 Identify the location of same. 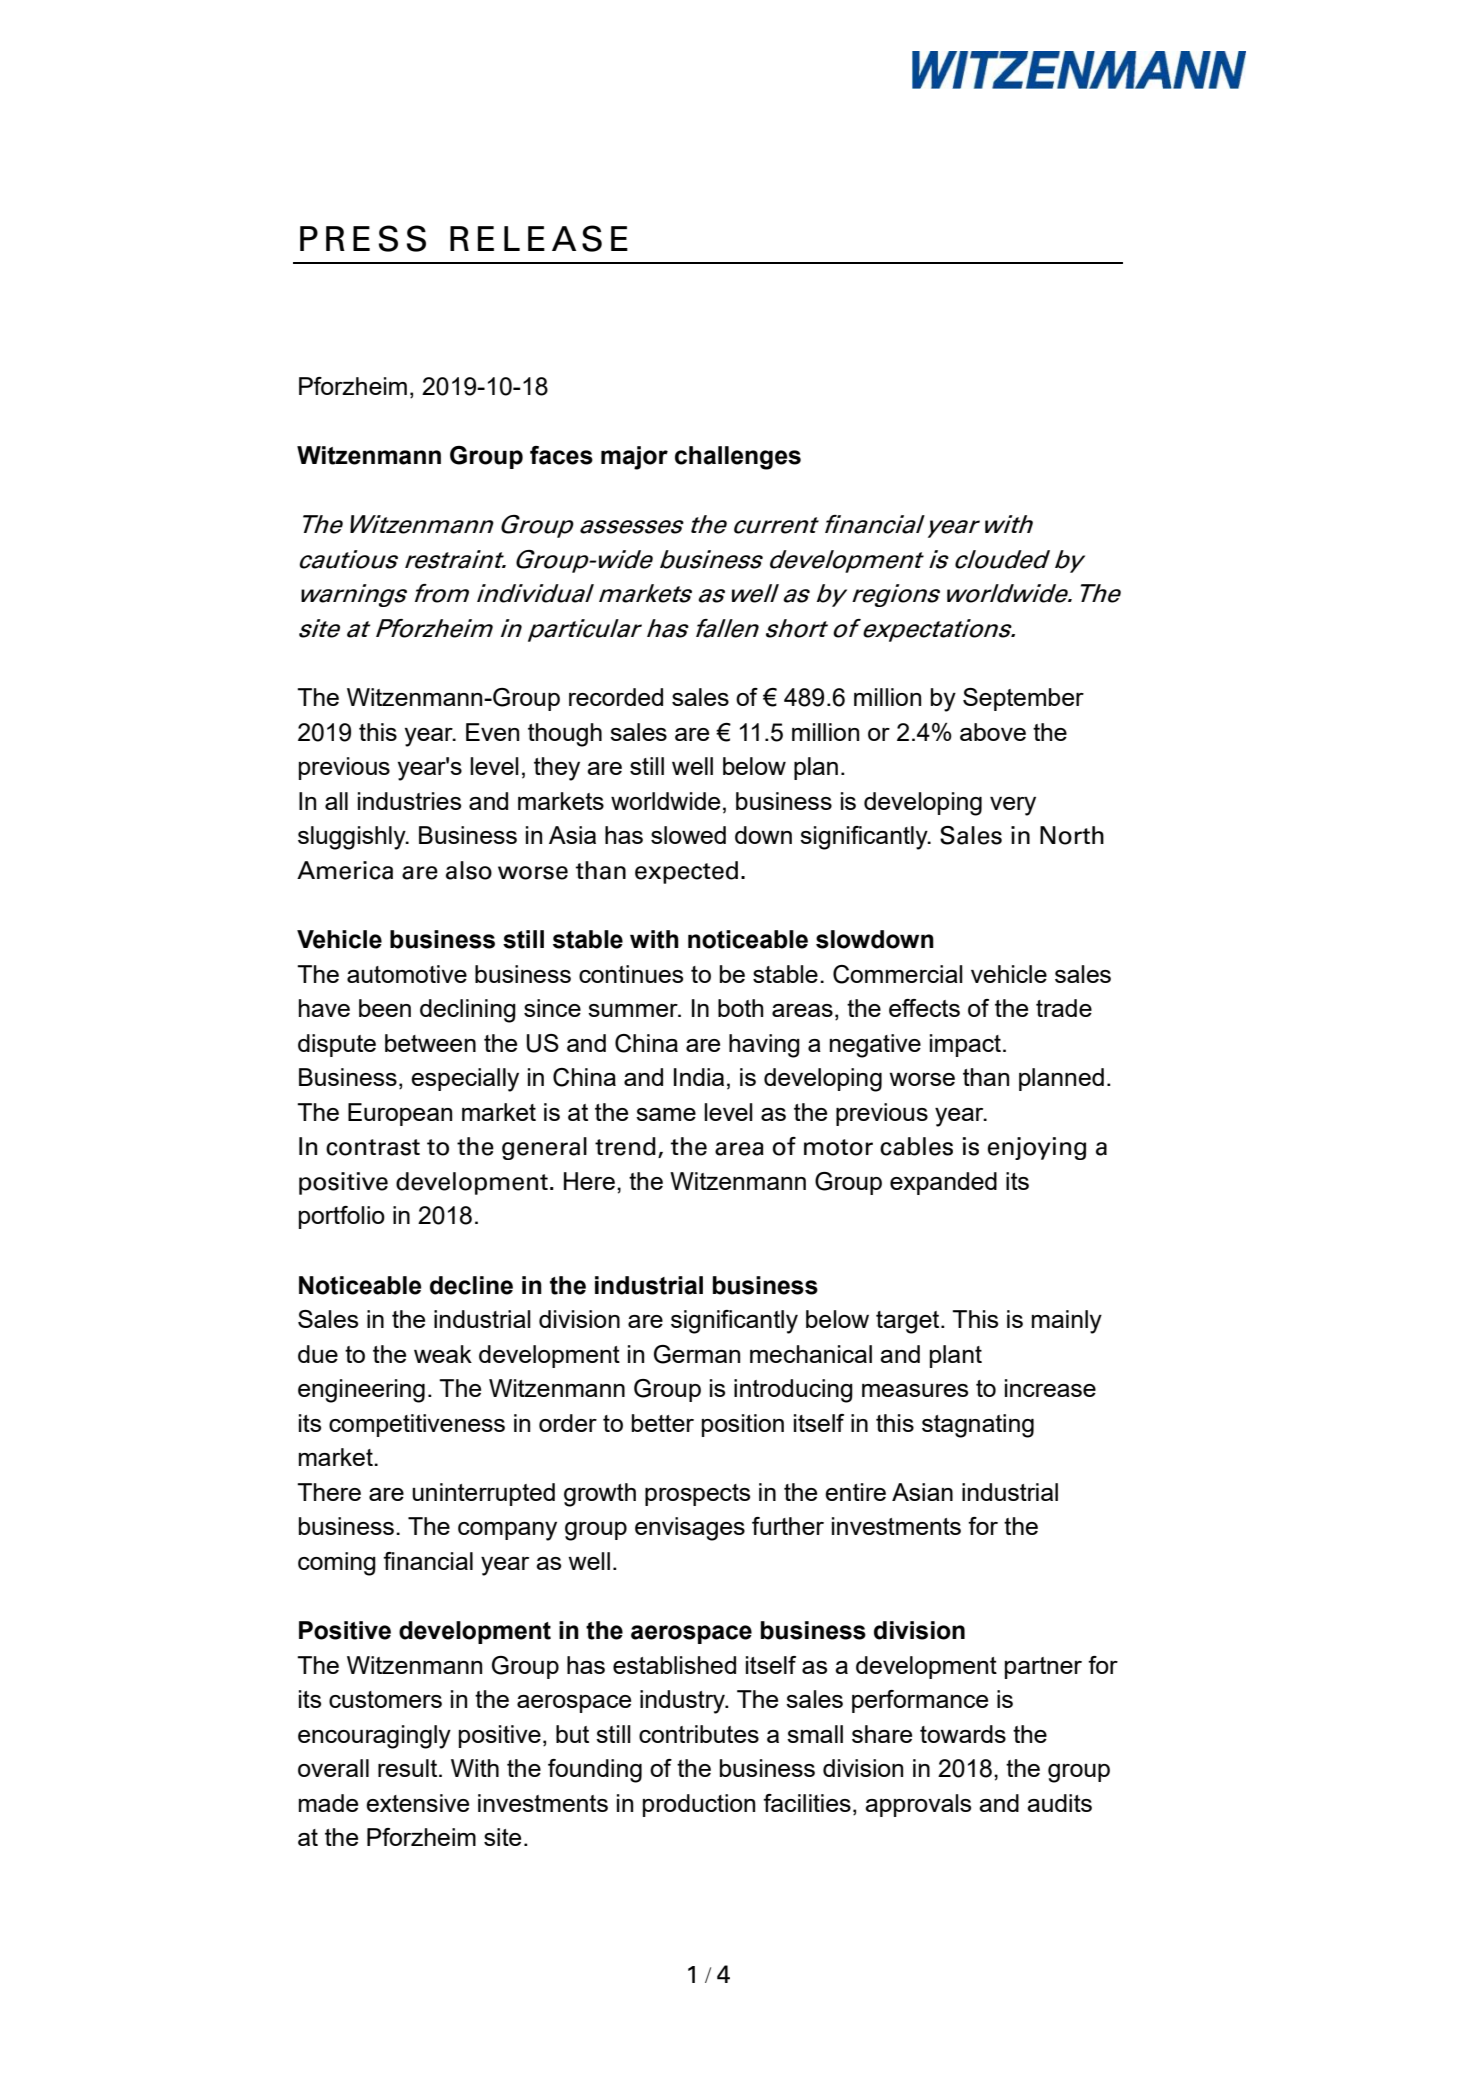
(666, 1114).
